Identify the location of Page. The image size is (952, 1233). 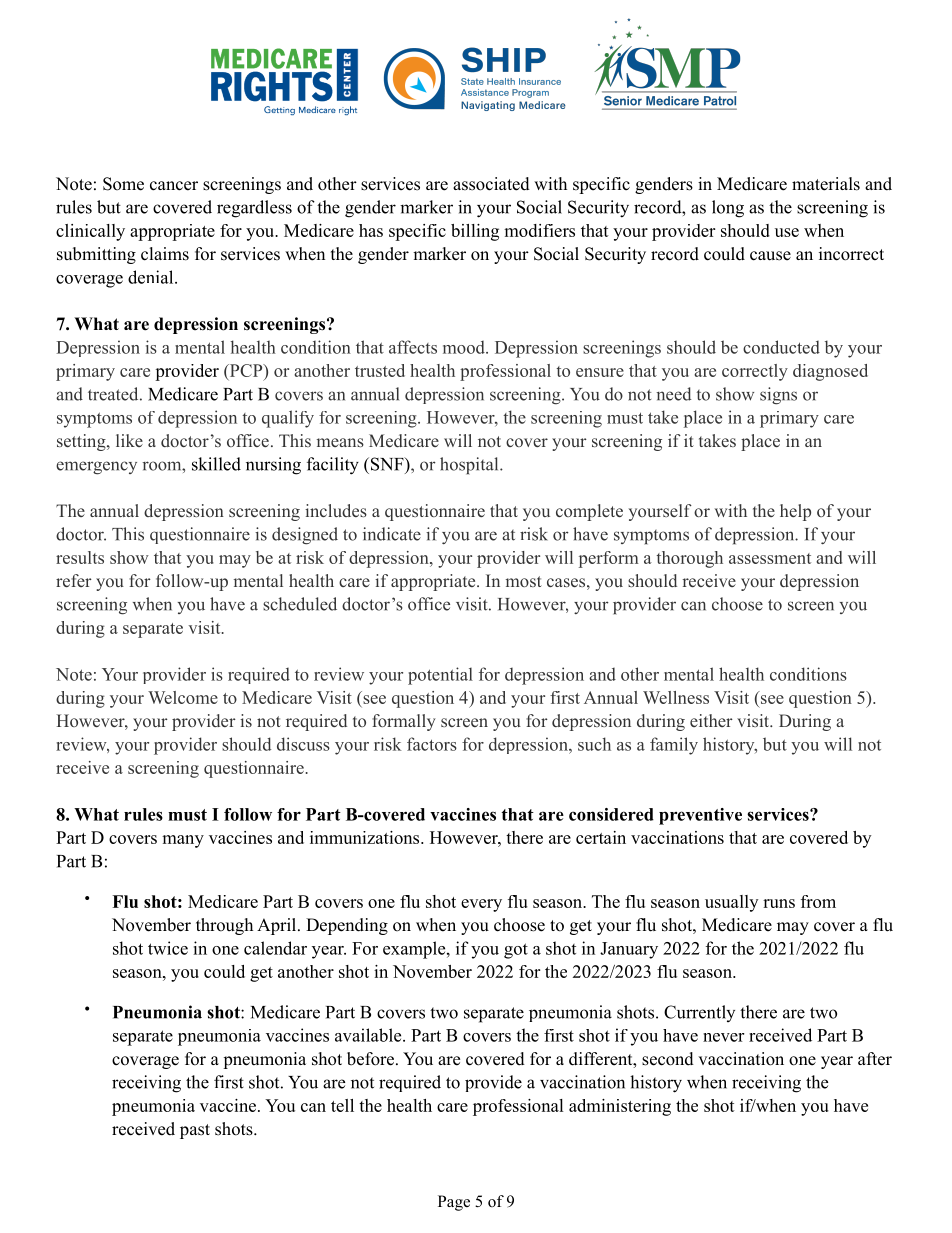
(454, 1203).
